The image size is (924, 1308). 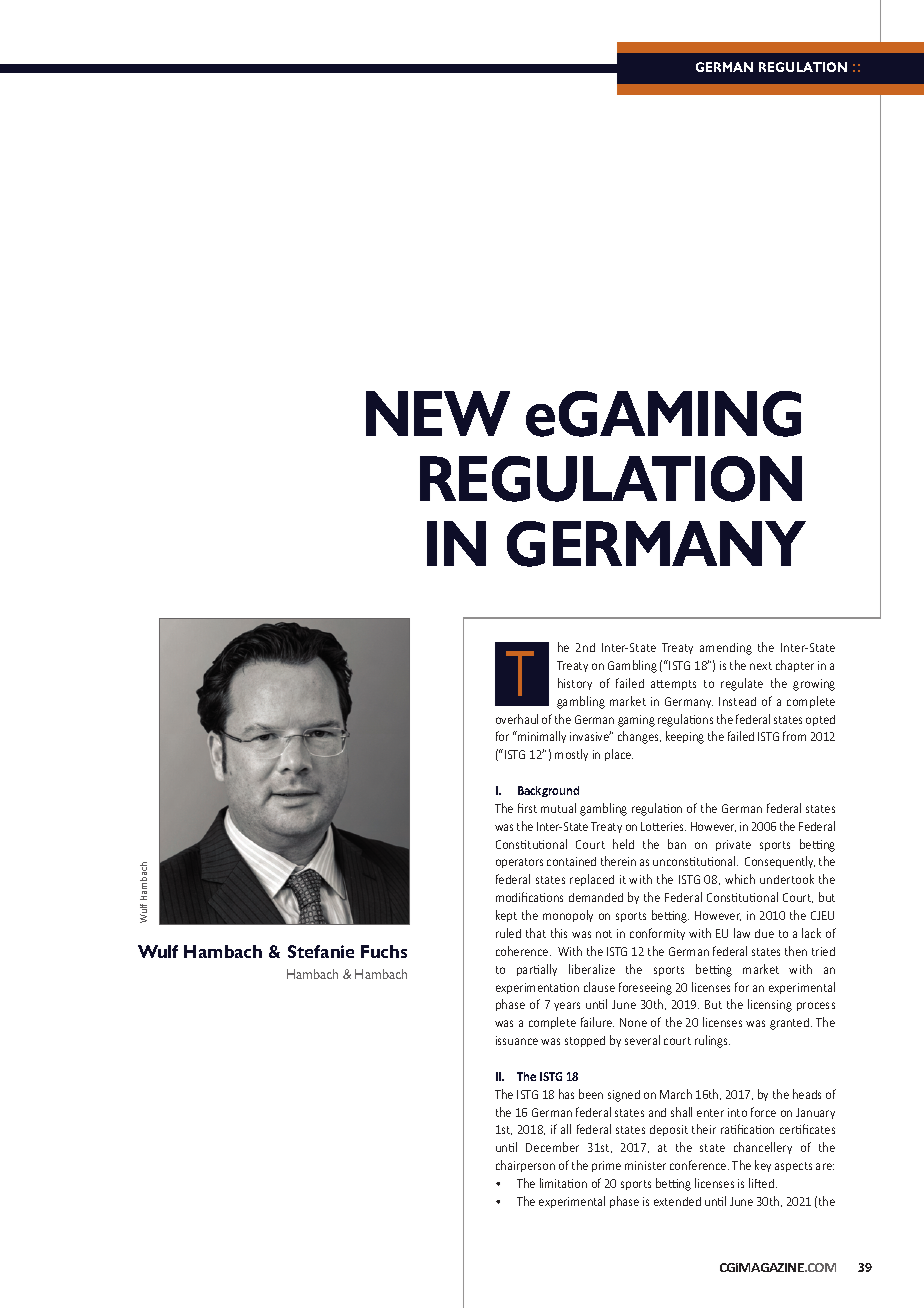 What do you see at coordinates (525, 1166) in the screenshot?
I see `chairperson` at bounding box center [525, 1166].
